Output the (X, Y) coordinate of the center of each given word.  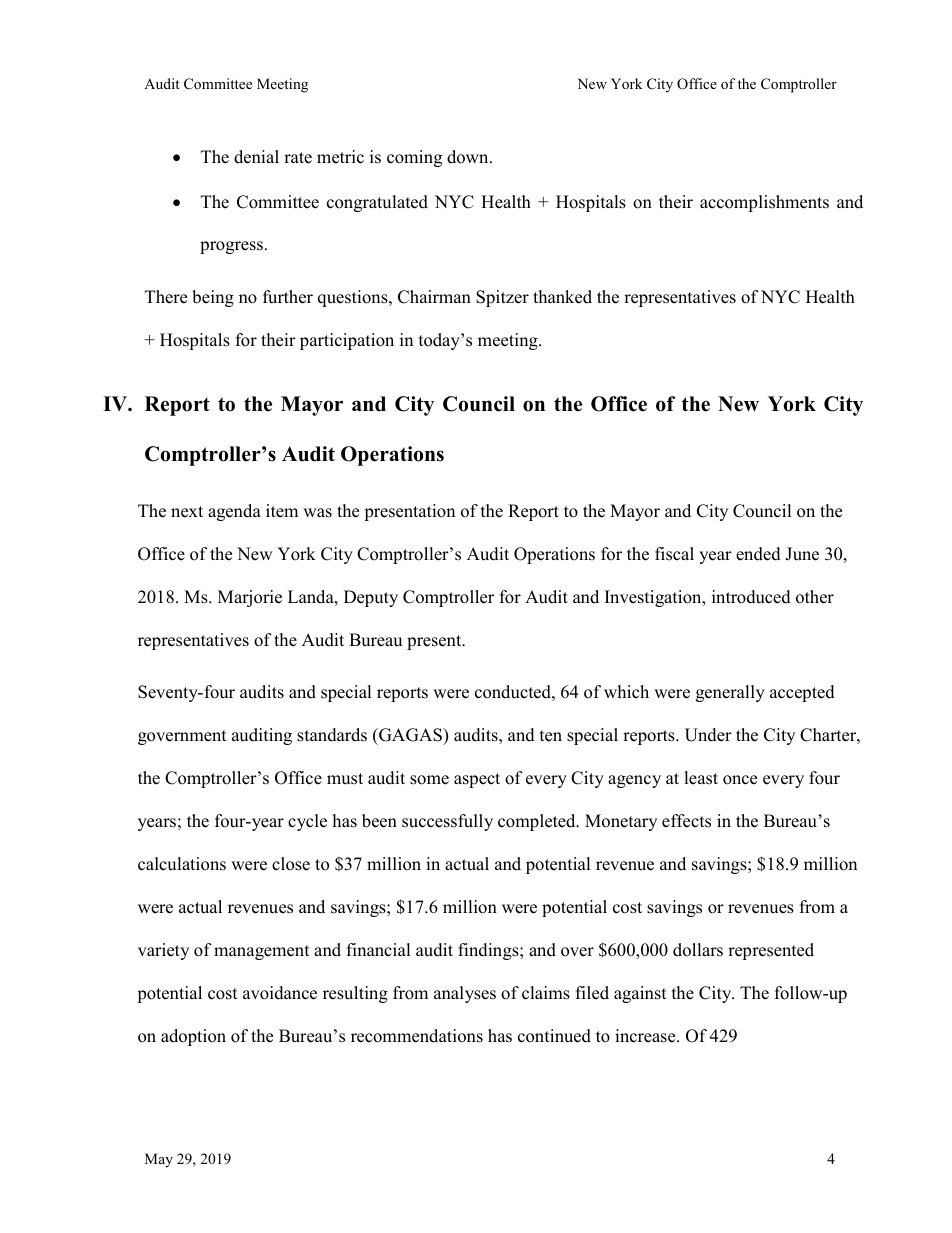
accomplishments (764, 203)
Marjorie (250, 598)
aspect (477, 780)
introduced (751, 597)
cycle (307, 822)
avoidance (280, 993)
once (740, 780)
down (469, 157)
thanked (562, 297)
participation (347, 341)
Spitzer (502, 298)
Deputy (371, 598)
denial (256, 157)
